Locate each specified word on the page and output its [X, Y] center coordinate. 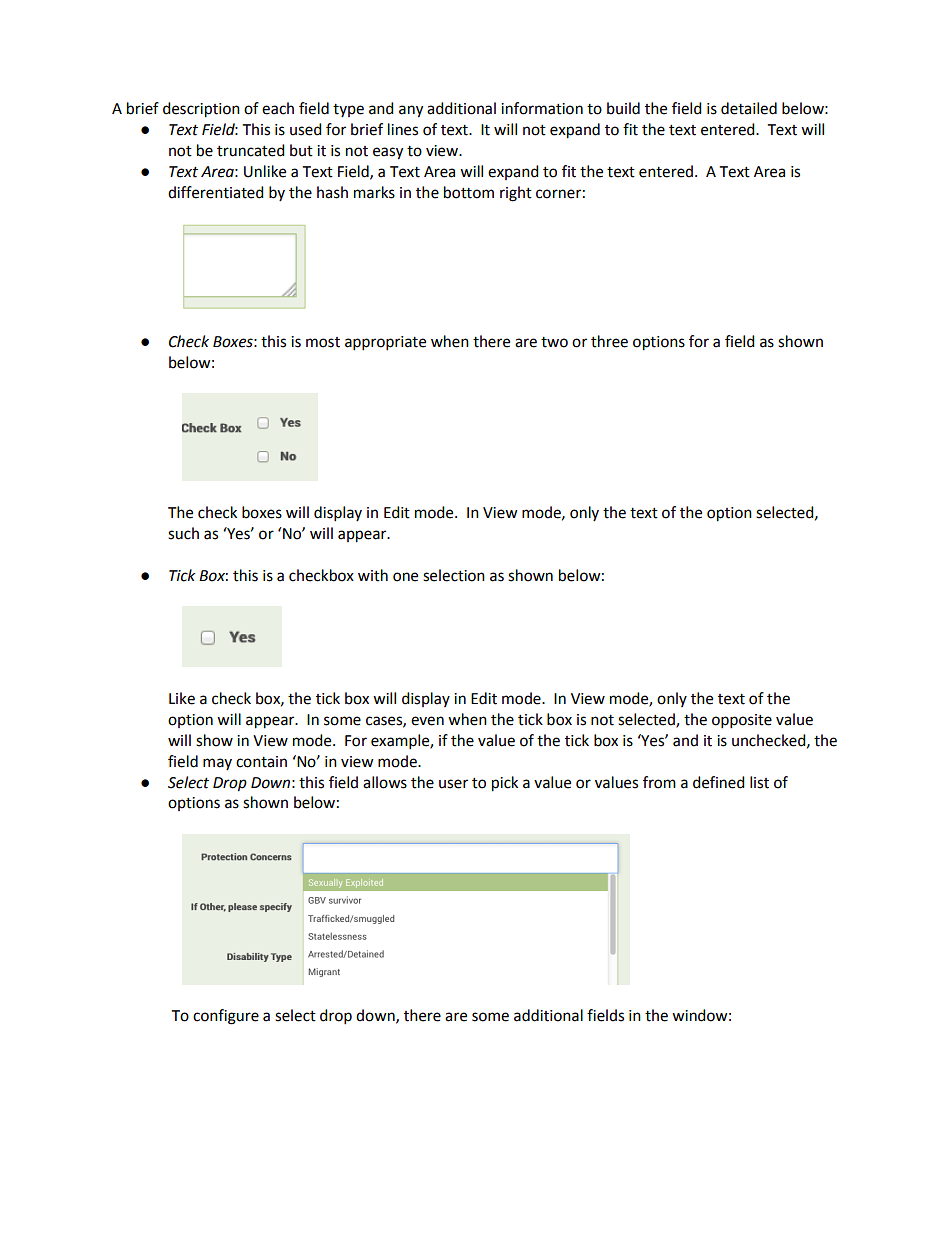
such [183, 533]
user [453, 784]
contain [261, 762]
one [405, 577]
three [609, 341]
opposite [742, 721]
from [659, 782]
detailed [749, 108]
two [554, 342]
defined [719, 782]
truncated [251, 150]
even [427, 721]
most [323, 342]
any [411, 111]
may [217, 764]
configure [226, 1017]
